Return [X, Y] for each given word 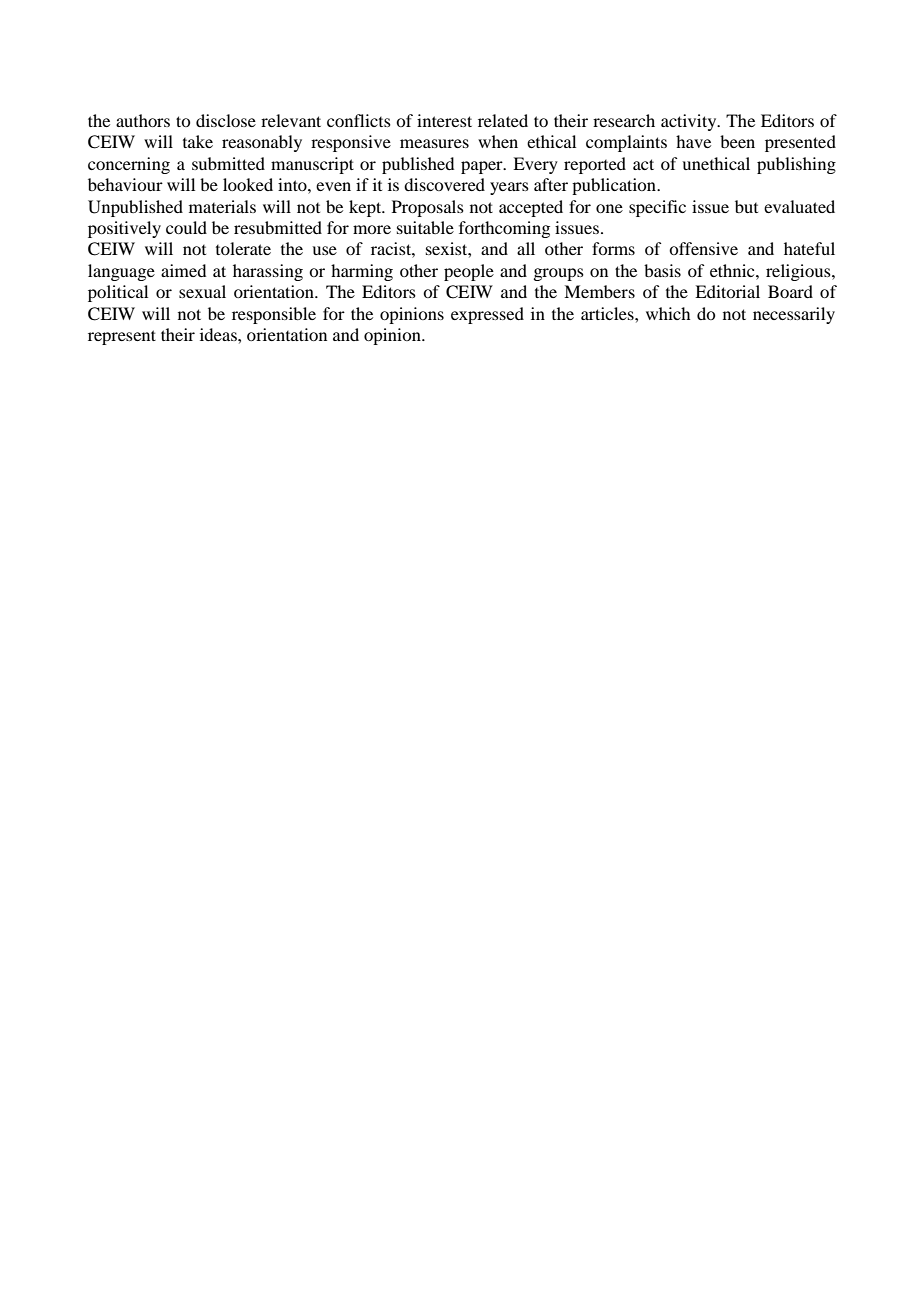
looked [248, 184]
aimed [183, 270]
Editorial [727, 291]
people [469, 272]
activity [690, 122]
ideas [219, 334]
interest [444, 120]
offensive [703, 248]
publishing [796, 165]
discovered [444, 184]
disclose [226, 120]
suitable [425, 227]
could [186, 227]
